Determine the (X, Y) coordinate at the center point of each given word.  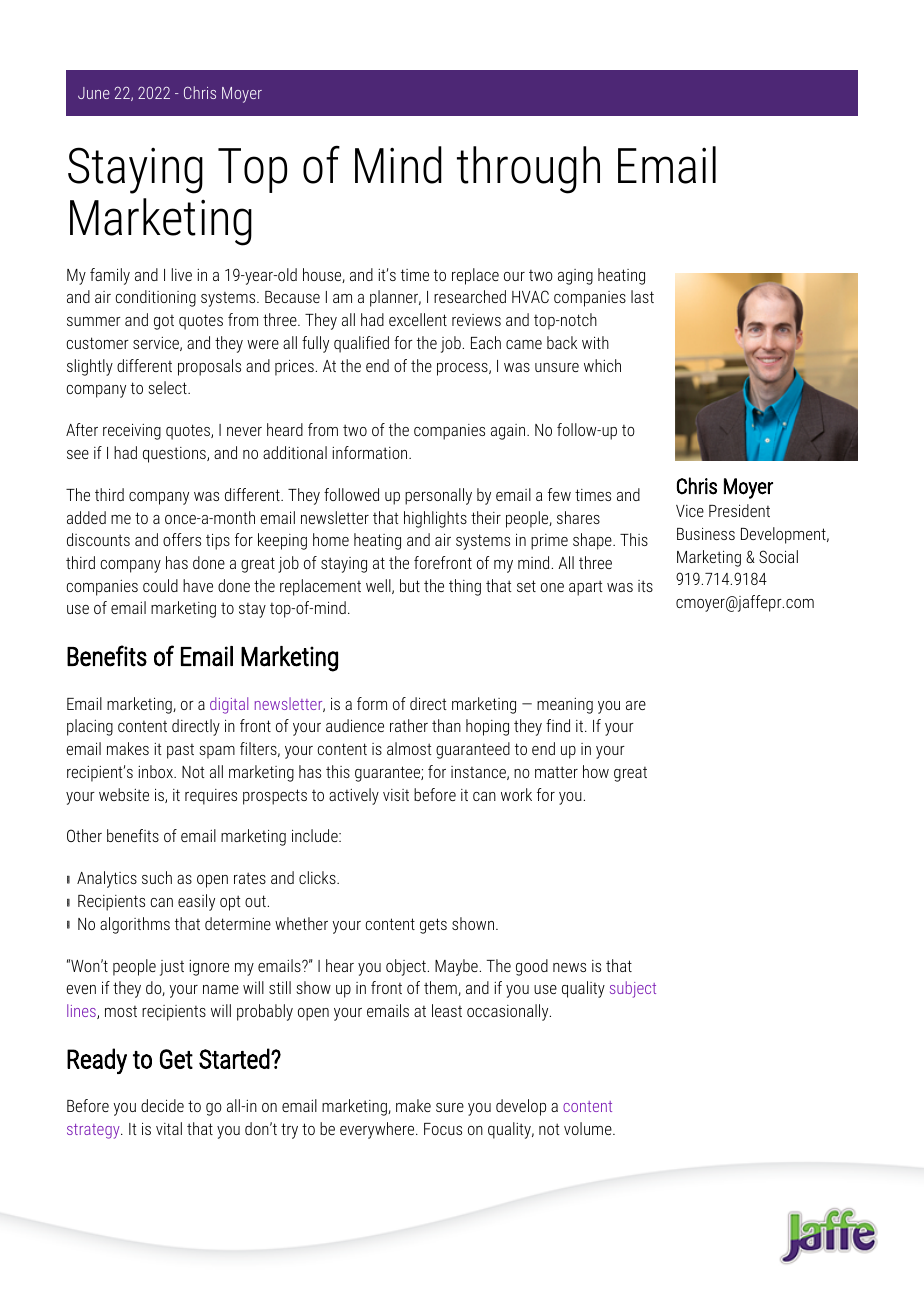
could (160, 585)
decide (162, 1105)
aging (575, 277)
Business (706, 534)
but (410, 585)
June (94, 93)
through (528, 170)
